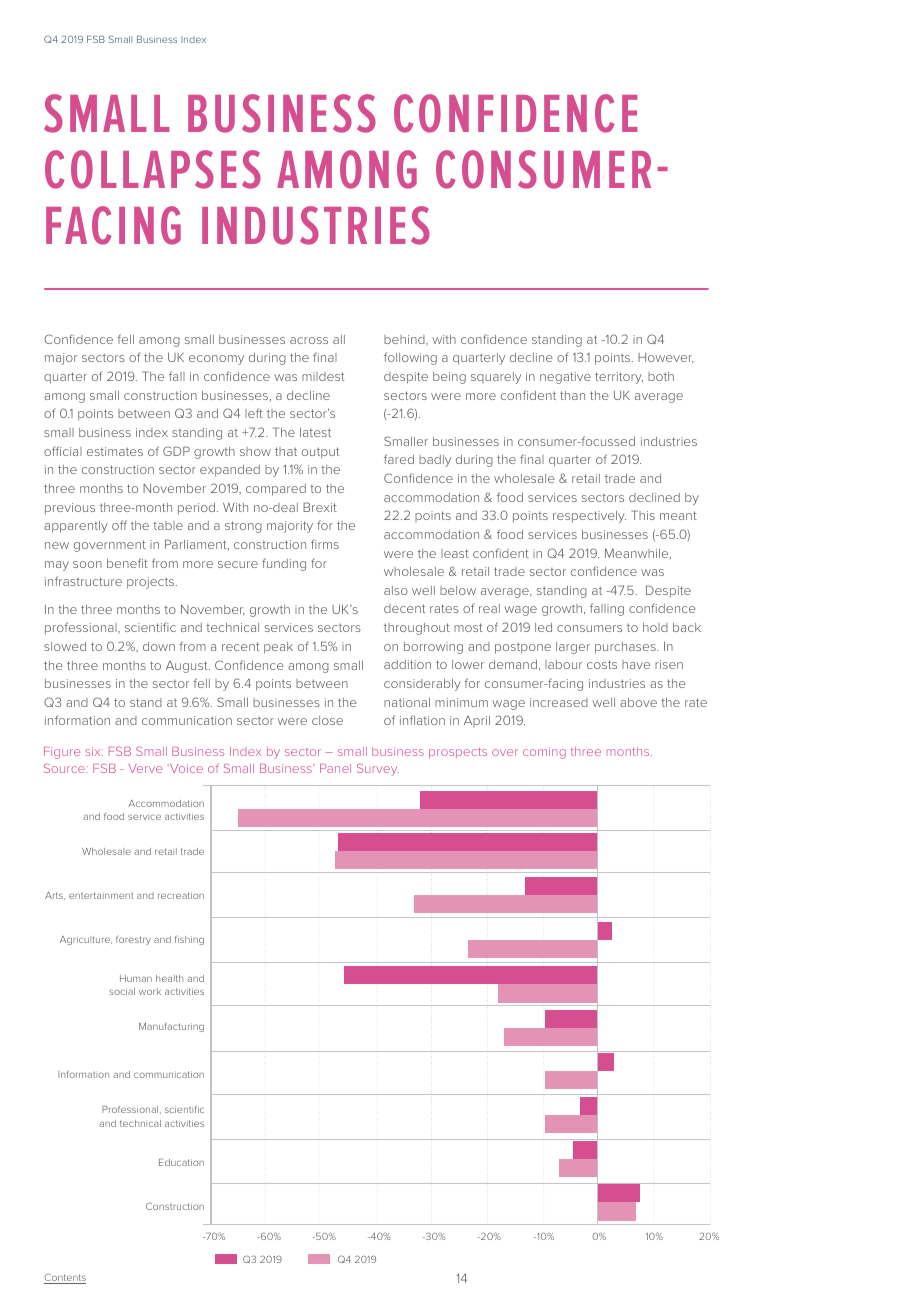 Image resolution: width=924 pixels, height=1308 pixels. I want to click on COLLAPSES, so click(153, 169).
